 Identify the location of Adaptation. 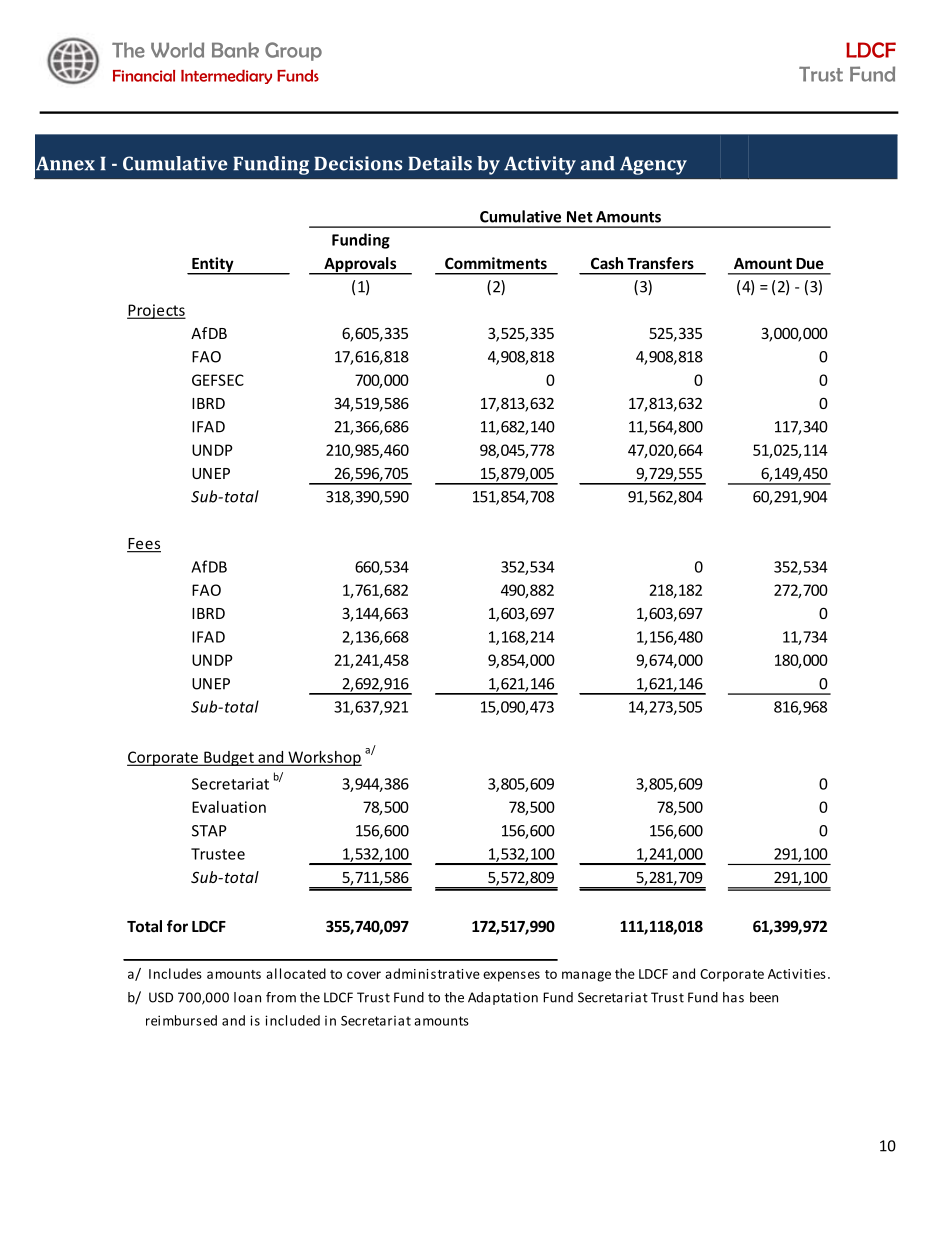
(503, 998).
